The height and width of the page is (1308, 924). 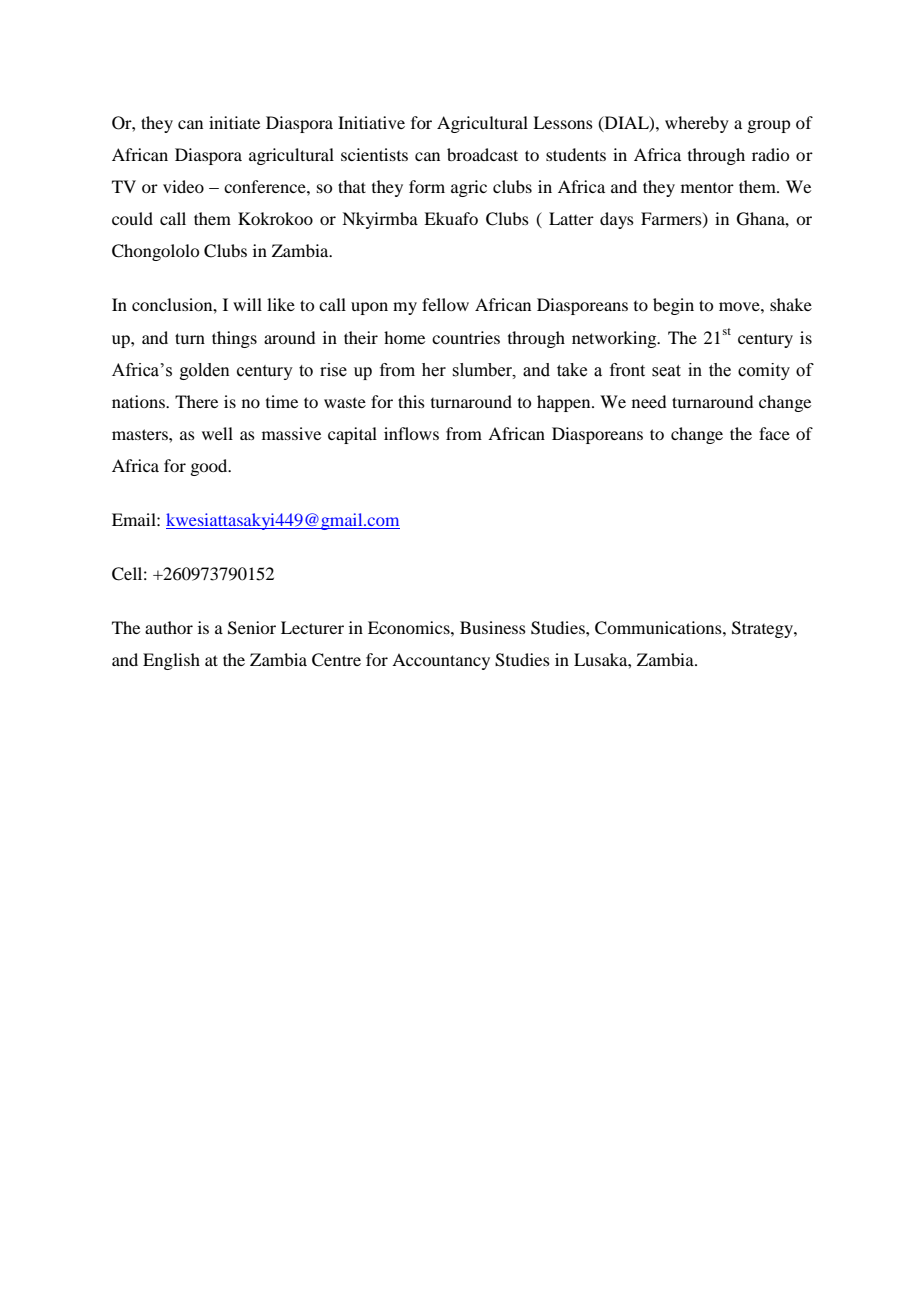 What do you see at coordinates (673, 306) in the page?
I see `begin` at bounding box center [673, 306].
